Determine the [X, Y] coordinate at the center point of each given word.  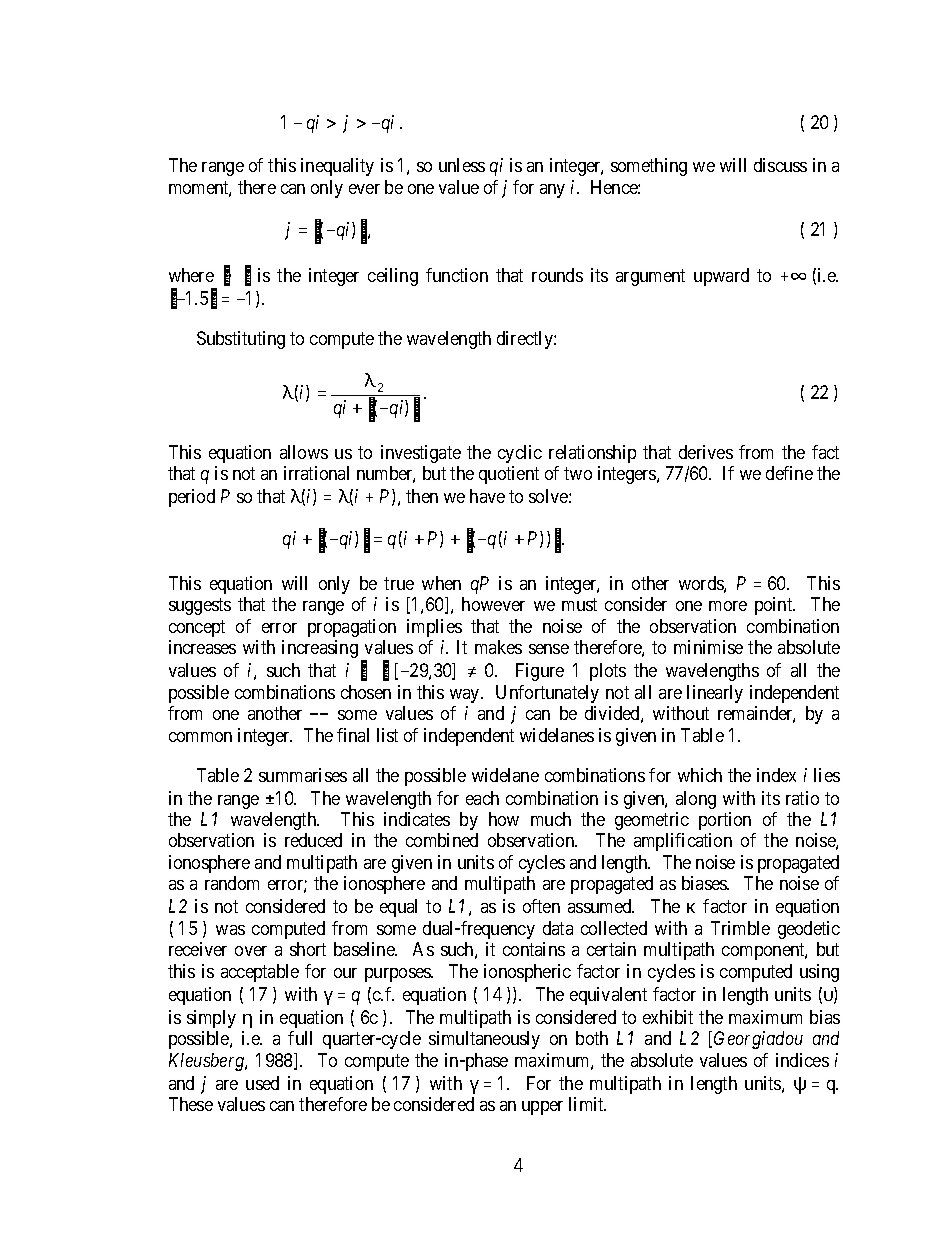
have [487, 496]
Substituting [241, 340]
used [262, 1083]
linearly [715, 694]
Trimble [740, 928]
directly [526, 340]
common [200, 737]
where [191, 275]
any [552, 191]
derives [706, 452]
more [728, 606]
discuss [780, 165]
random [232, 883]
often [541, 906]
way [466, 696]
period [192, 498]
